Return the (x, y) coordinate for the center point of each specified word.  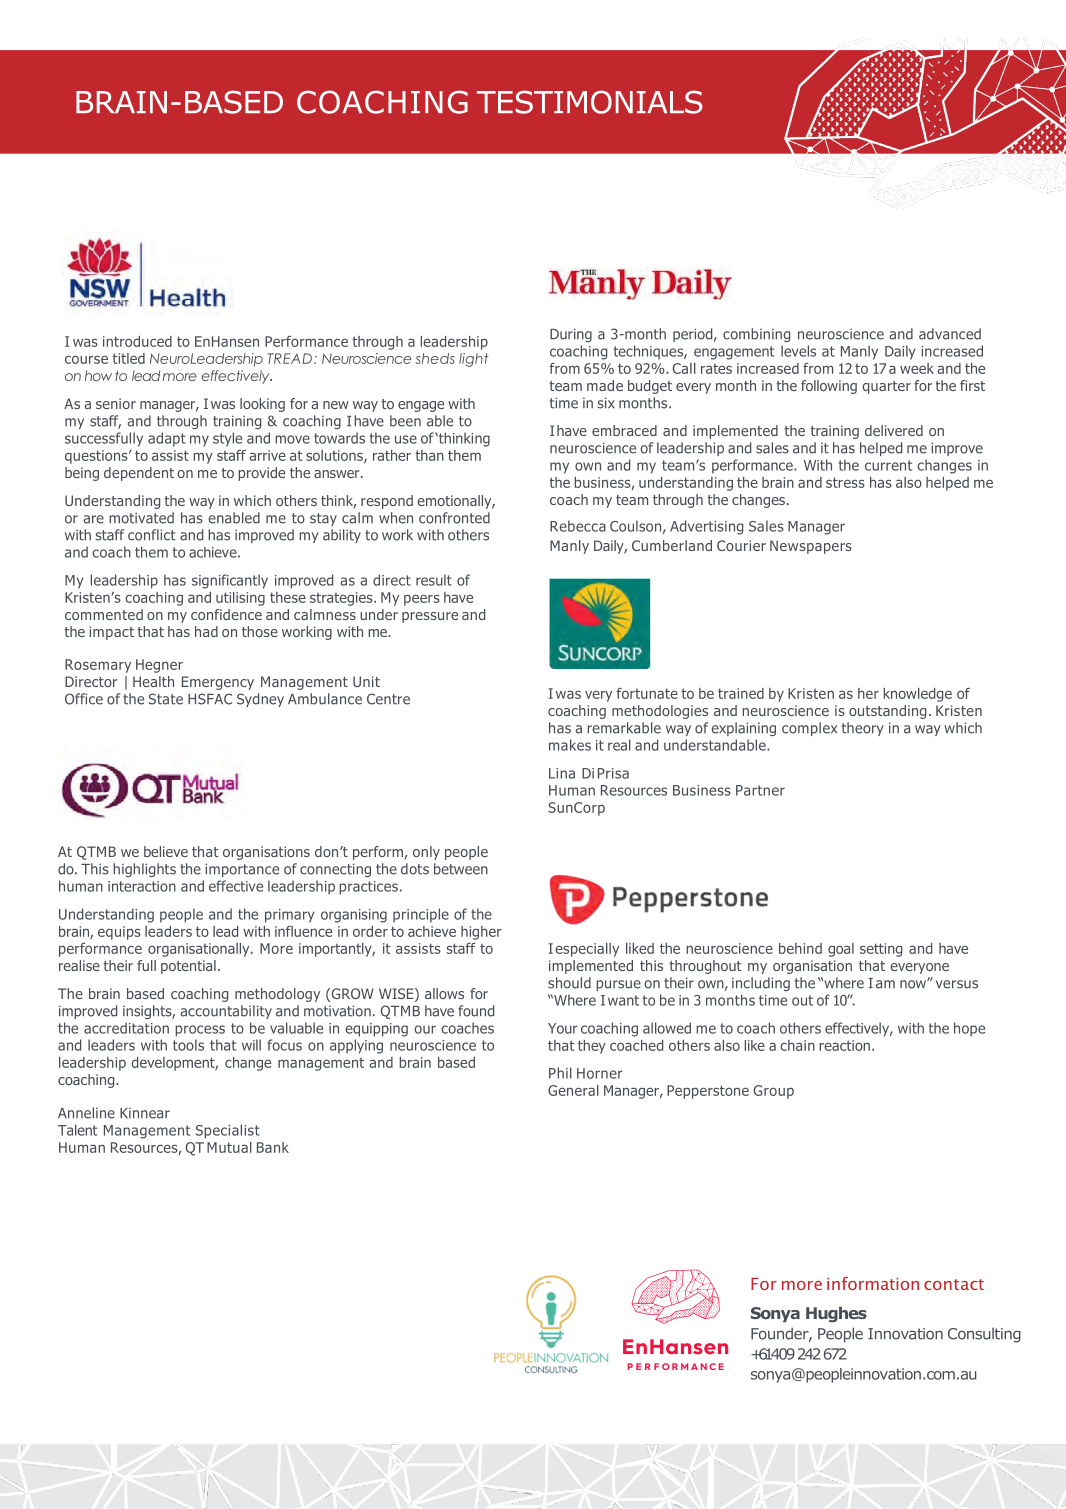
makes (570, 745)
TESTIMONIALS (590, 102)
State (166, 699)
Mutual (229, 1147)
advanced (950, 334)
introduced (137, 341)
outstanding (887, 712)
